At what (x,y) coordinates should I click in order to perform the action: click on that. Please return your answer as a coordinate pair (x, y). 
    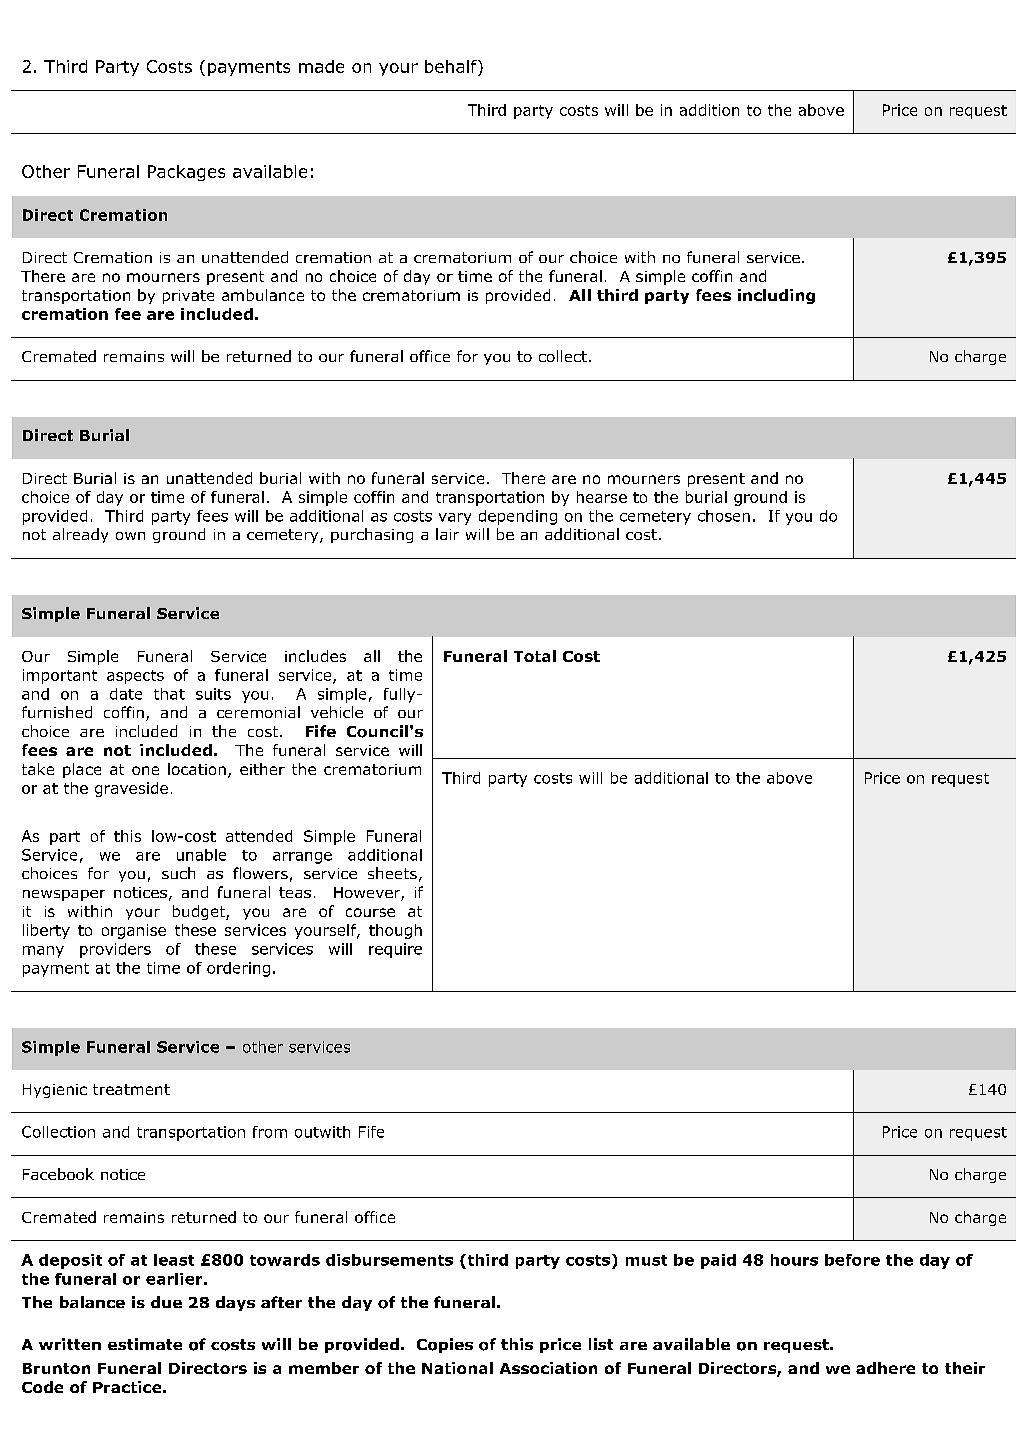
    Looking at the image, I should click on (169, 694).
